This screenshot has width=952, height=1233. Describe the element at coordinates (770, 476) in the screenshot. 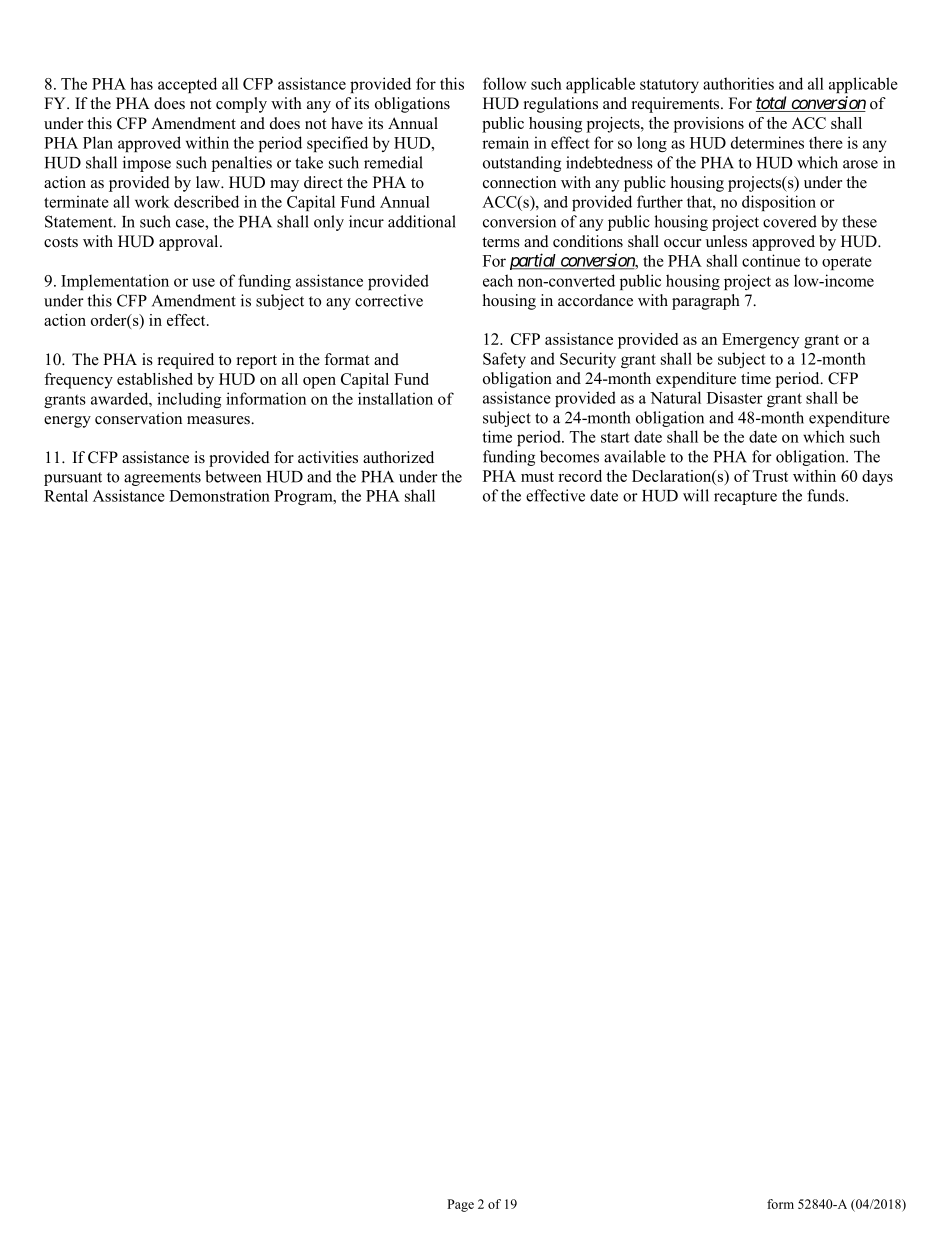

I see `Trust` at that location.
